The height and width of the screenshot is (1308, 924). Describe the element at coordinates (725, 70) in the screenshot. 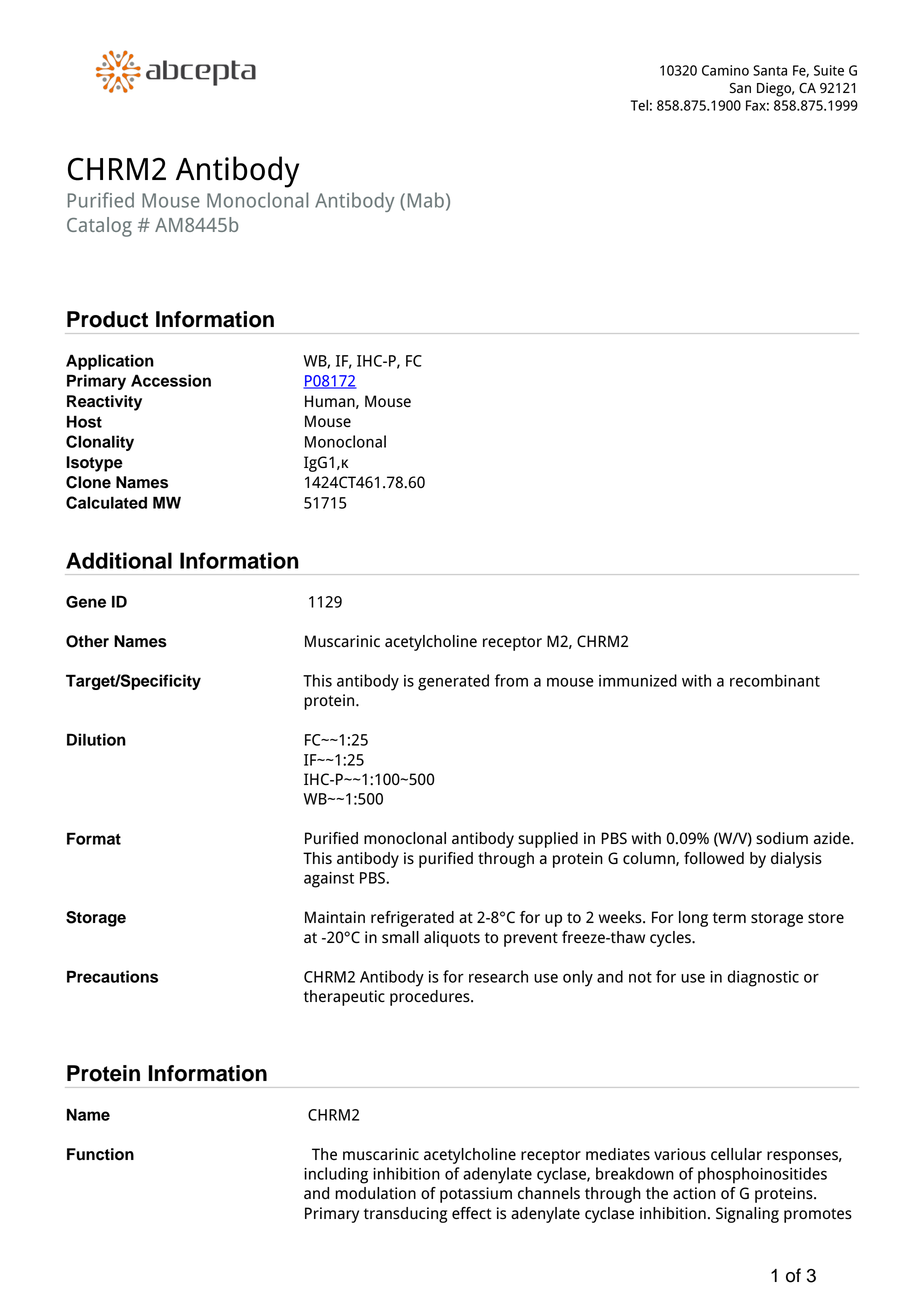

I see `Camino` at that location.
